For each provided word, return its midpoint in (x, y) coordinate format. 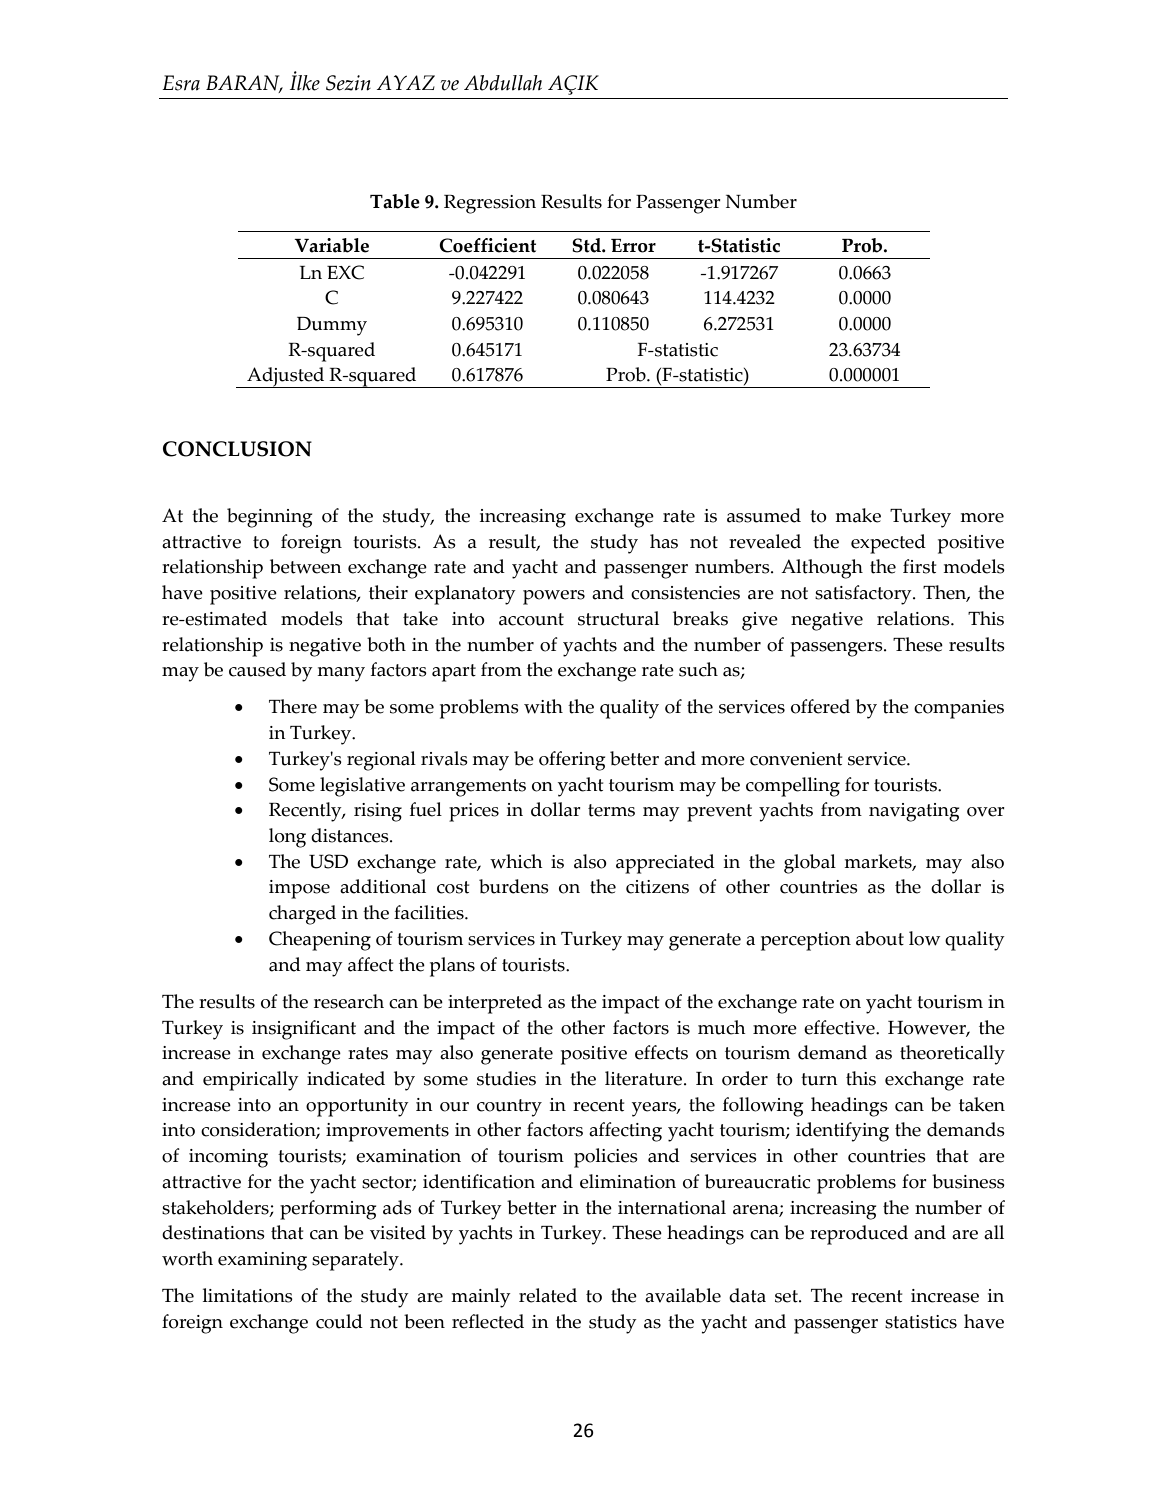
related (548, 1295)
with (543, 706)
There (293, 706)
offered (820, 706)
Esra (181, 83)
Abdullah (503, 83)
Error (633, 246)
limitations (248, 1295)
